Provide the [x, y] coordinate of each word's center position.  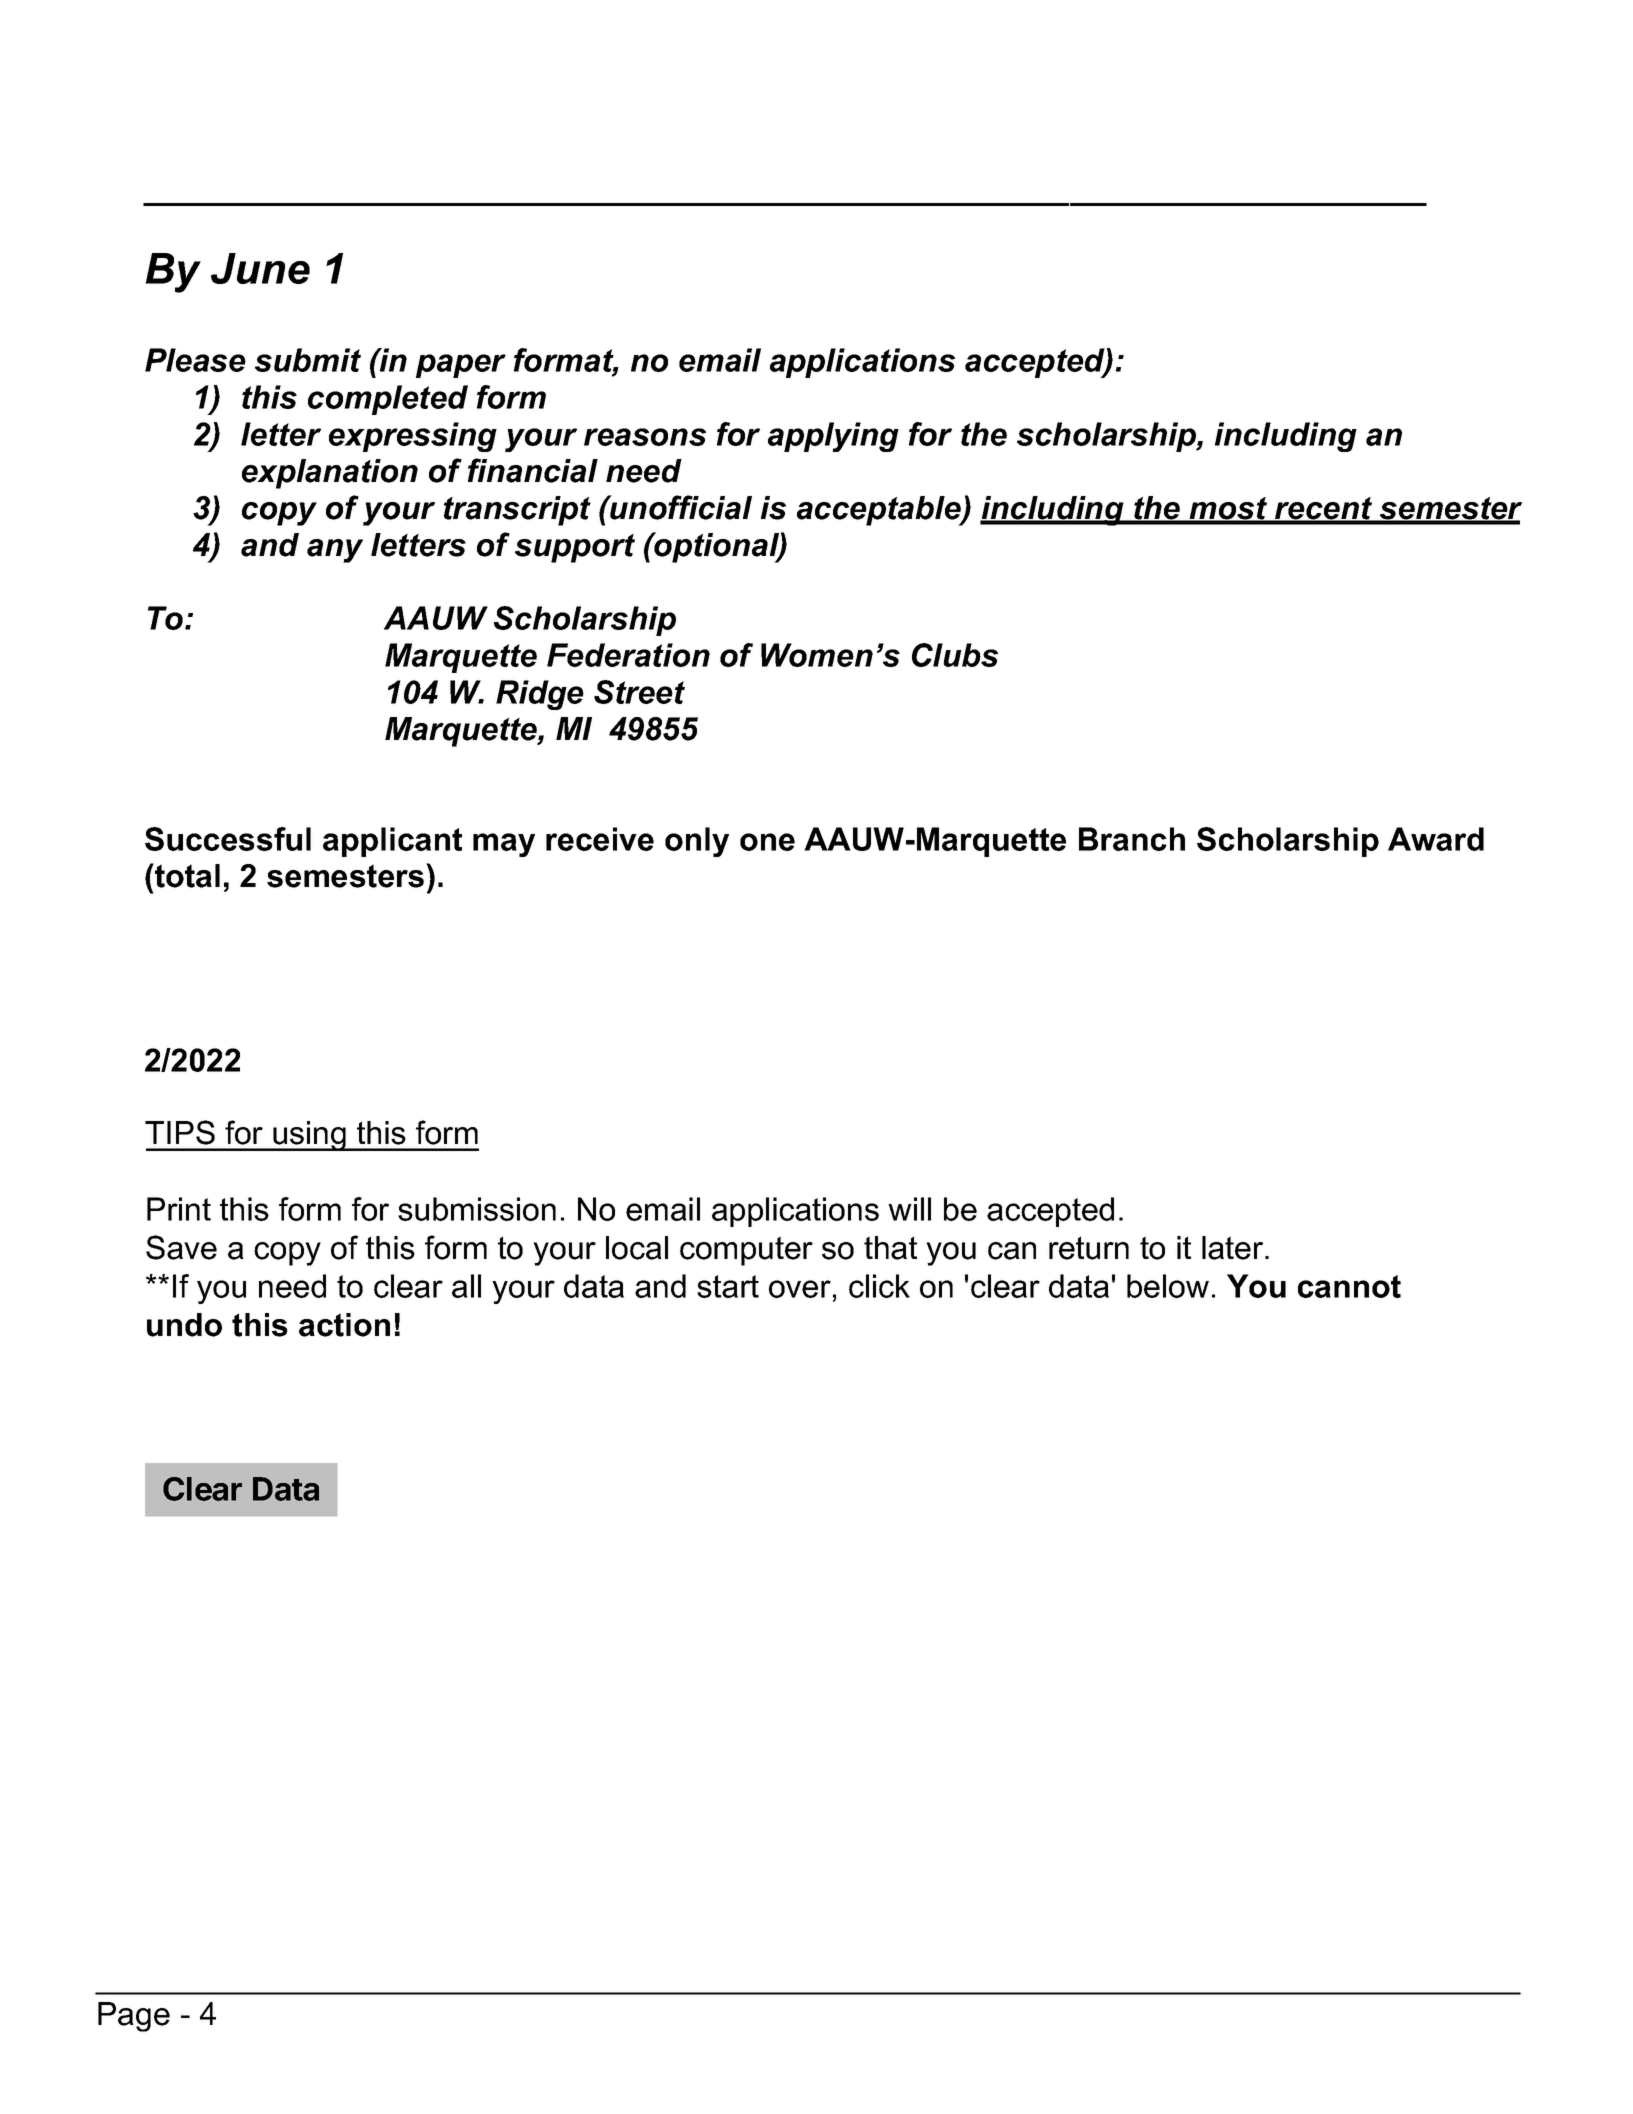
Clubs [955, 655]
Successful [228, 839]
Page [134, 2017]
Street [639, 692]
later [1234, 1248]
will [909, 1209]
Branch [1132, 839]
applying [833, 437]
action [344, 1325]
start [728, 1286]
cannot [1349, 1286]
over [800, 1289]
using [309, 1136]
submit [308, 360]
